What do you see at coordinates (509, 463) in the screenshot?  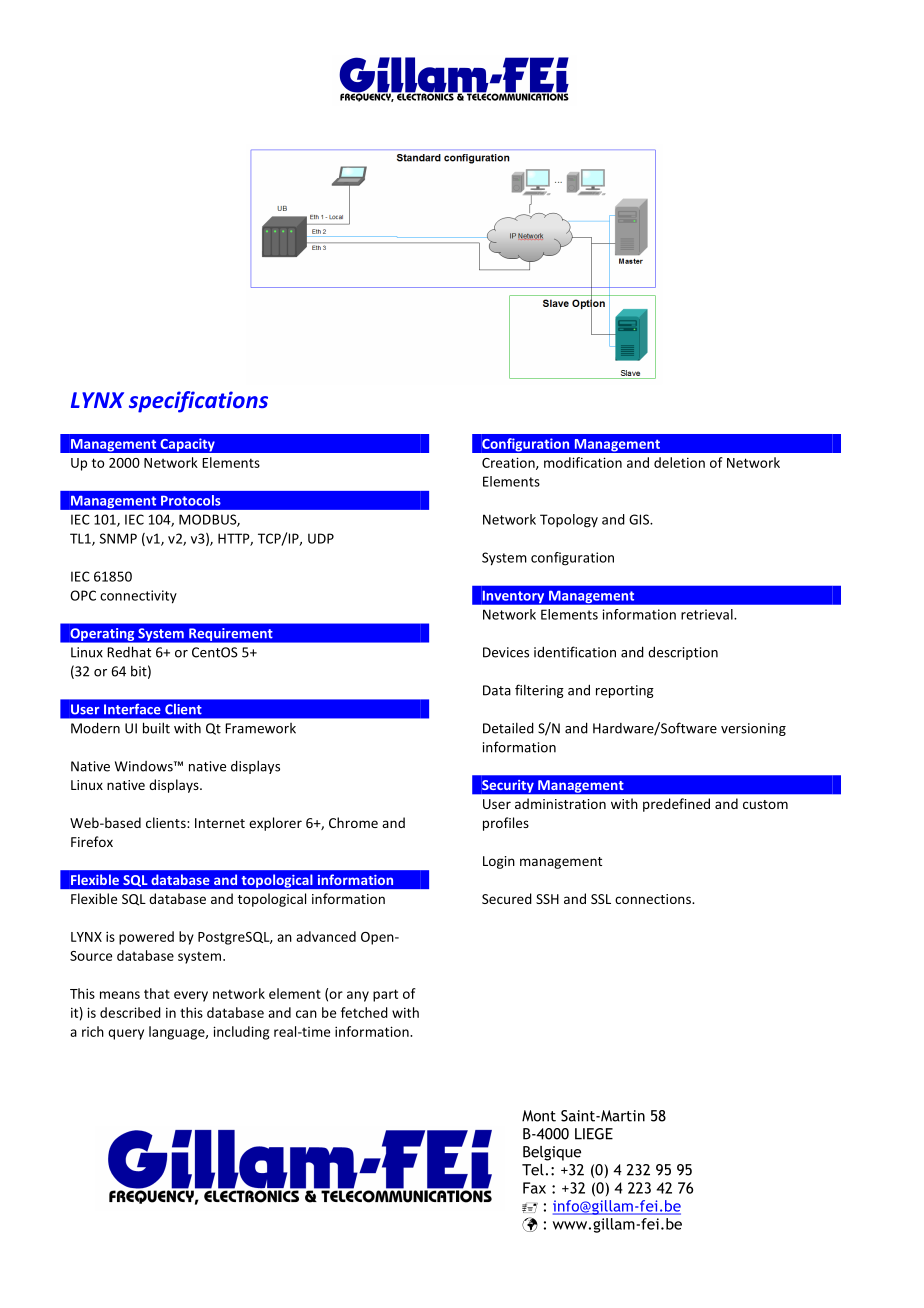 I see `Creation` at bounding box center [509, 463].
